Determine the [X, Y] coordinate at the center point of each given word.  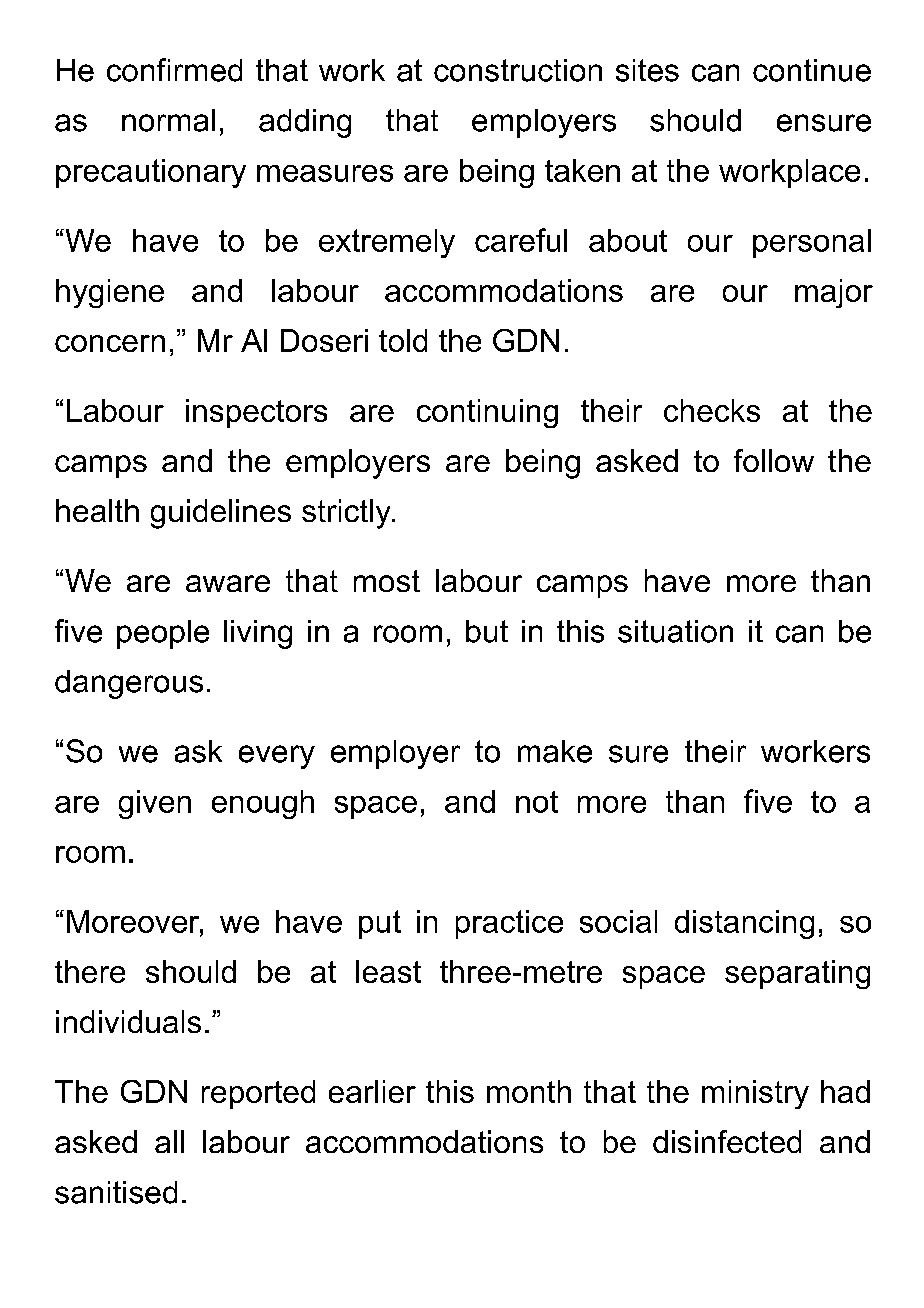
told [403, 340]
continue [812, 70]
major [834, 293]
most [387, 581]
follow [774, 460]
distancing [744, 924]
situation [675, 631]
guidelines [221, 514]
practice [509, 924]
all [169, 1141]
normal [168, 120]
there [90, 971]
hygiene [110, 293]
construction [518, 70]
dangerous [129, 684]
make [555, 751]
